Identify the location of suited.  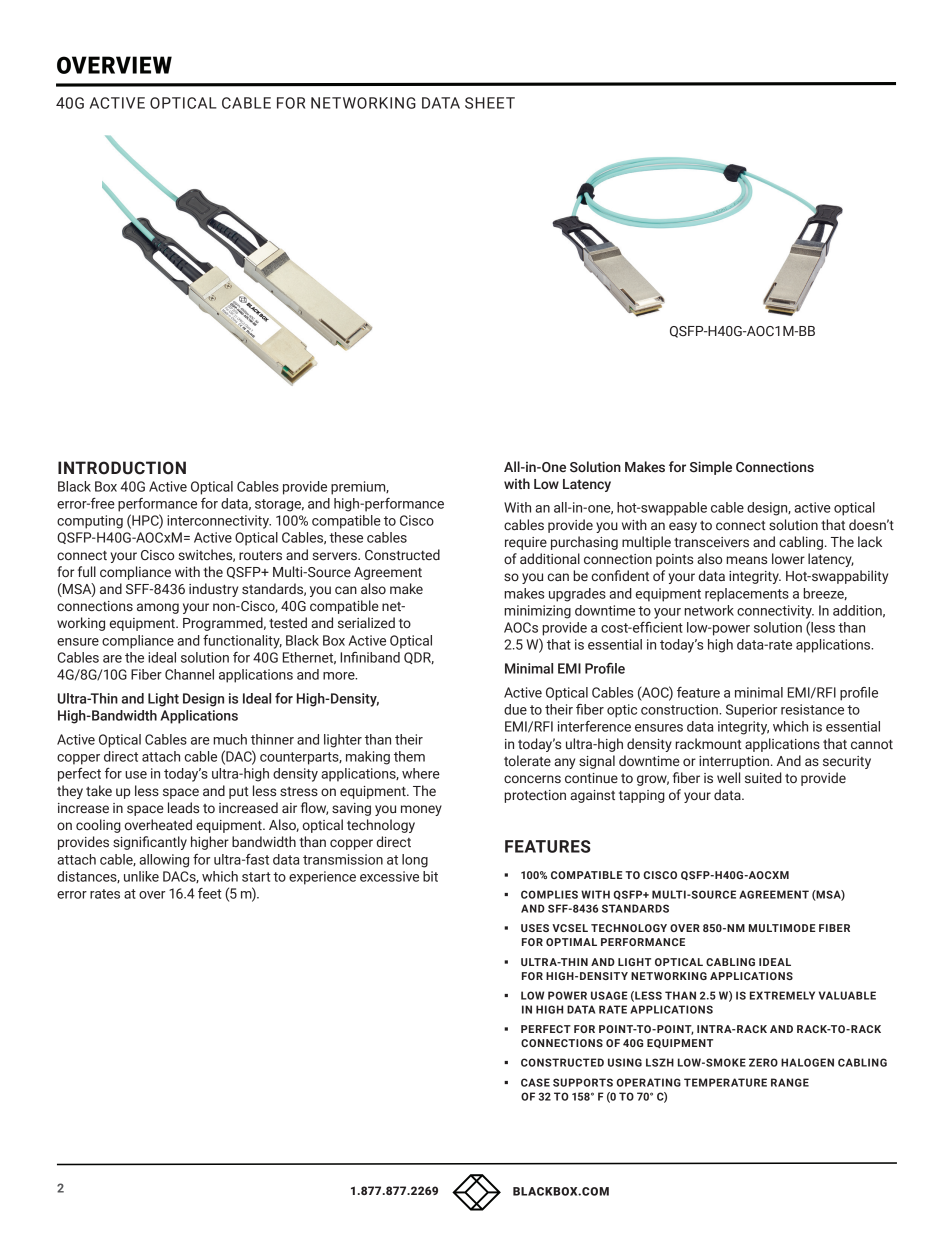
(763, 777).
